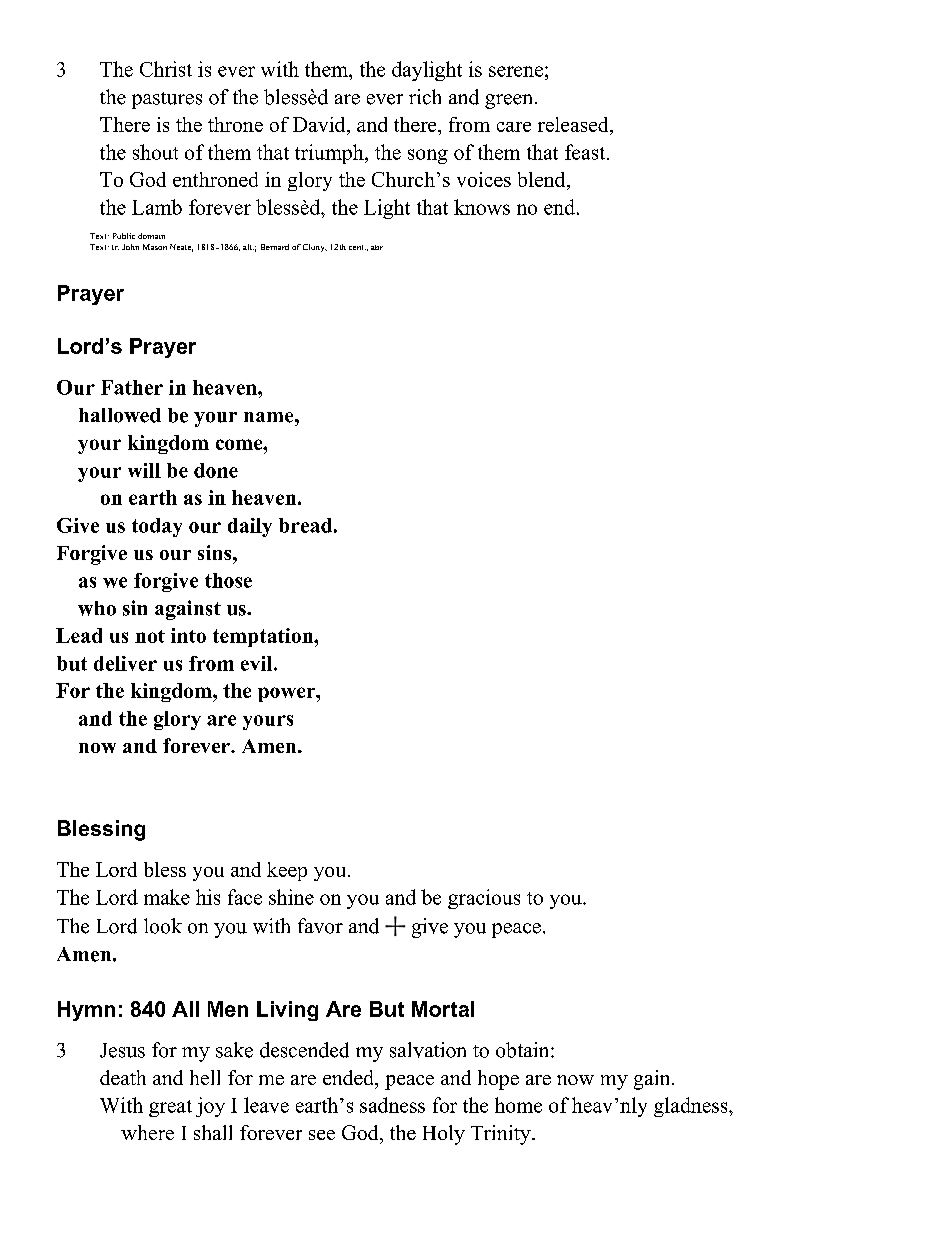  What do you see at coordinates (170, 1108) in the page?
I see `great` at bounding box center [170, 1108].
